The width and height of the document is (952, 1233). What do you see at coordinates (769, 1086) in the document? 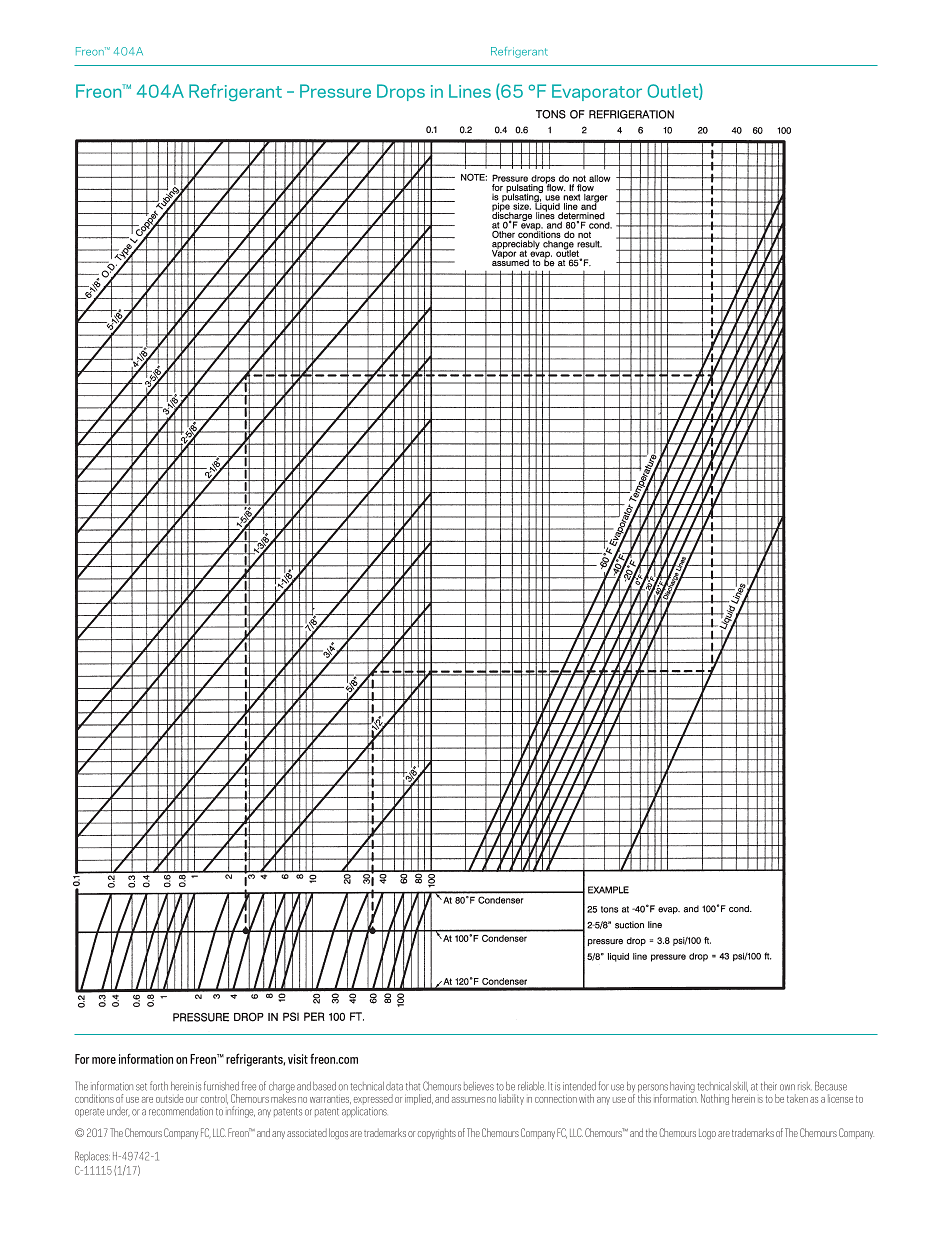
I see `their` at bounding box center [769, 1086].
